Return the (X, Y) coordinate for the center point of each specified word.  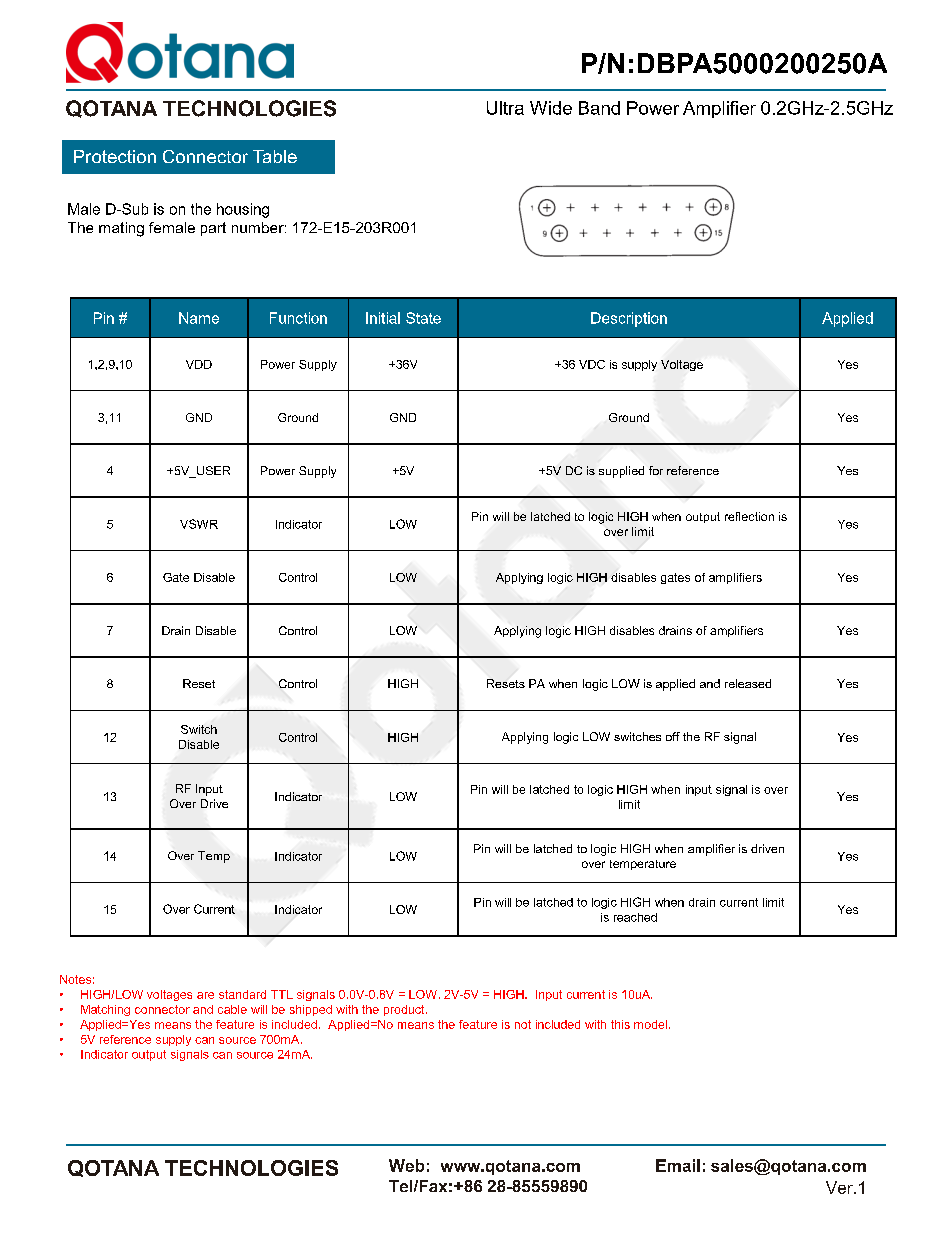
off (673, 736)
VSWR (199, 524)
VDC (592, 364)
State (423, 318)
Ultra (505, 108)
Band (599, 108)
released (748, 683)
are (205, 995)
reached (635, 917)
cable (232, 1009)
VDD (199, 364)
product (405, 1010)
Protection (115, 156)
